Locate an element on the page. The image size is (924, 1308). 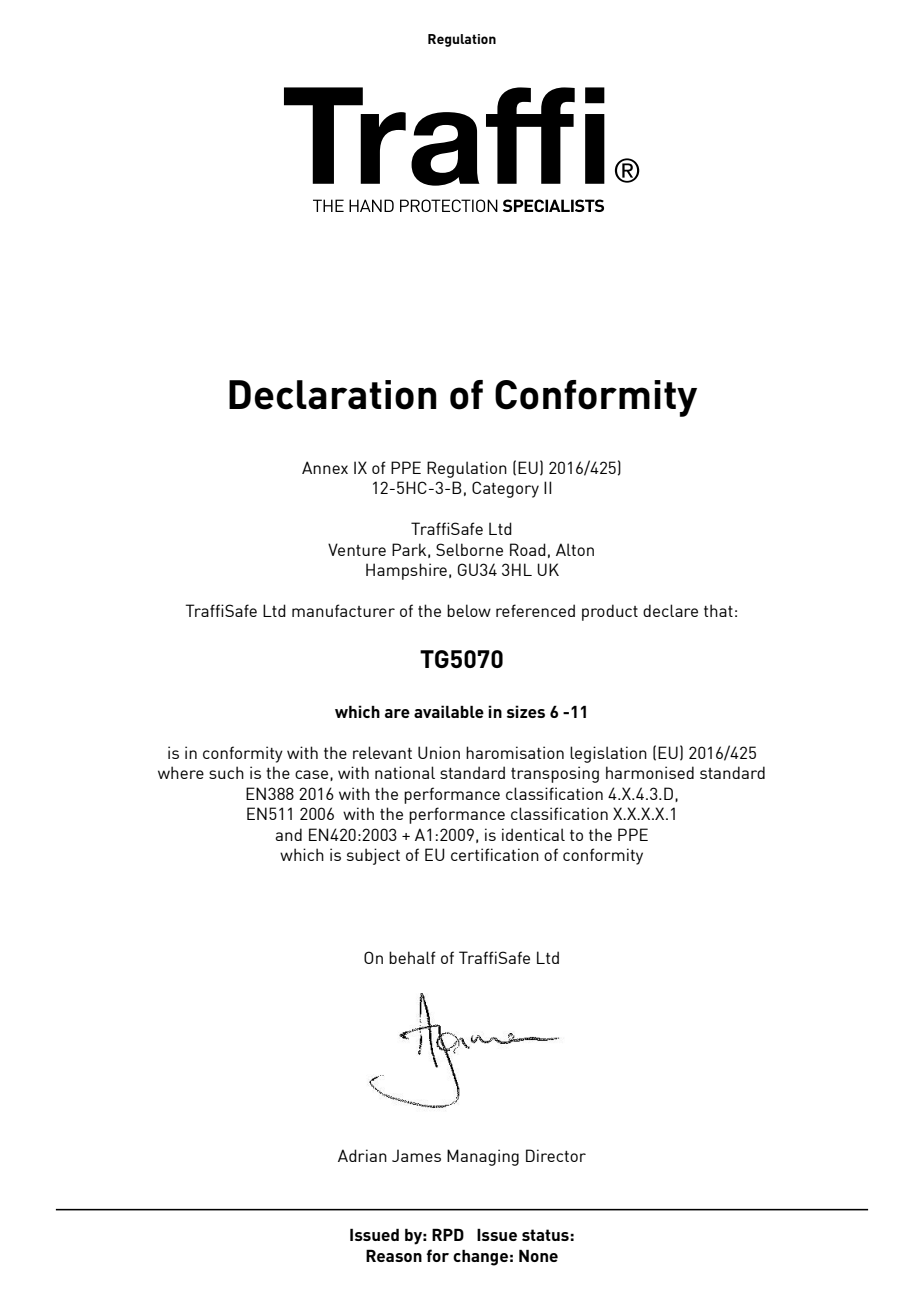
Director is located at coordinates (556, 1155).
